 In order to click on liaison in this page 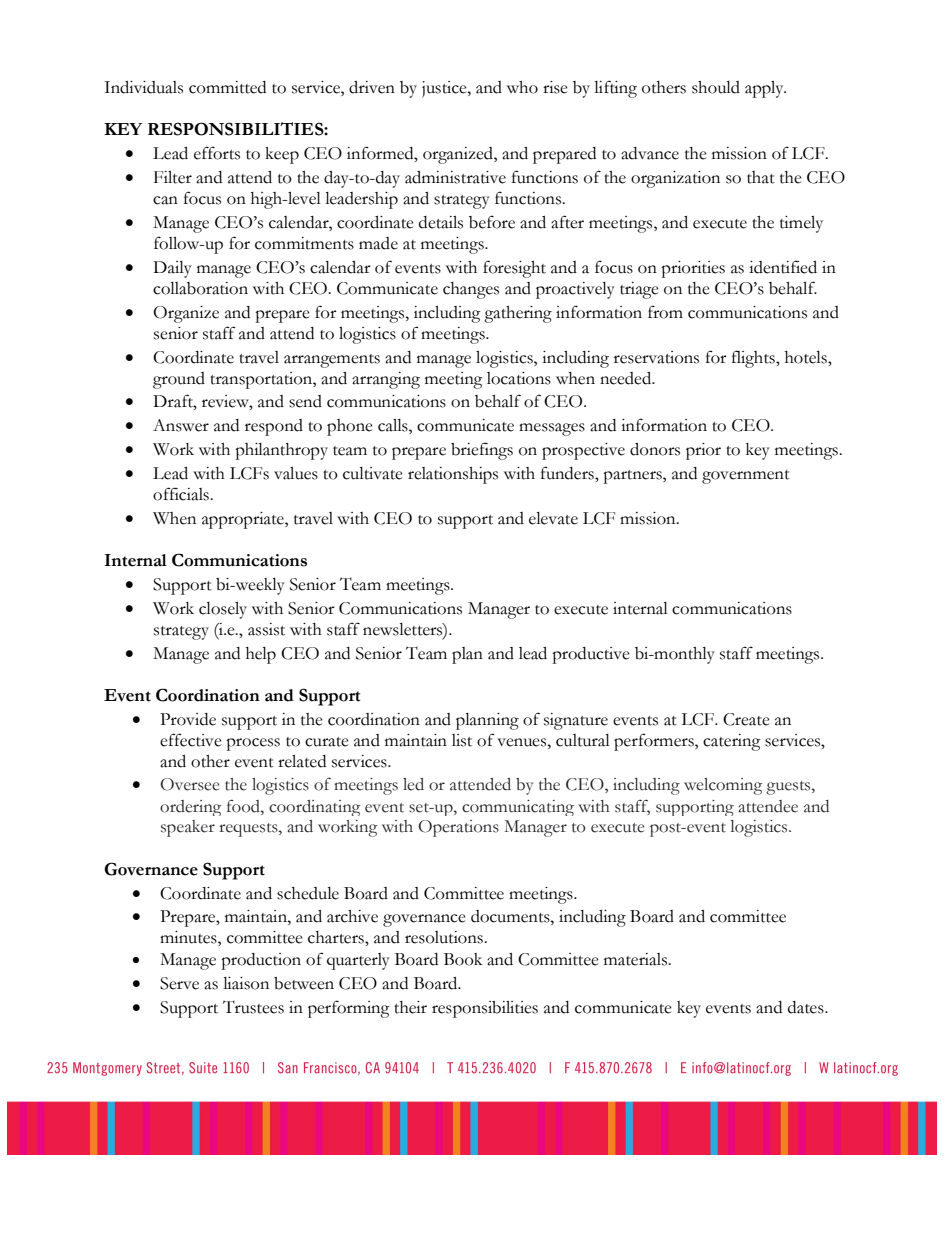, I will do `click(246, 983)`.
